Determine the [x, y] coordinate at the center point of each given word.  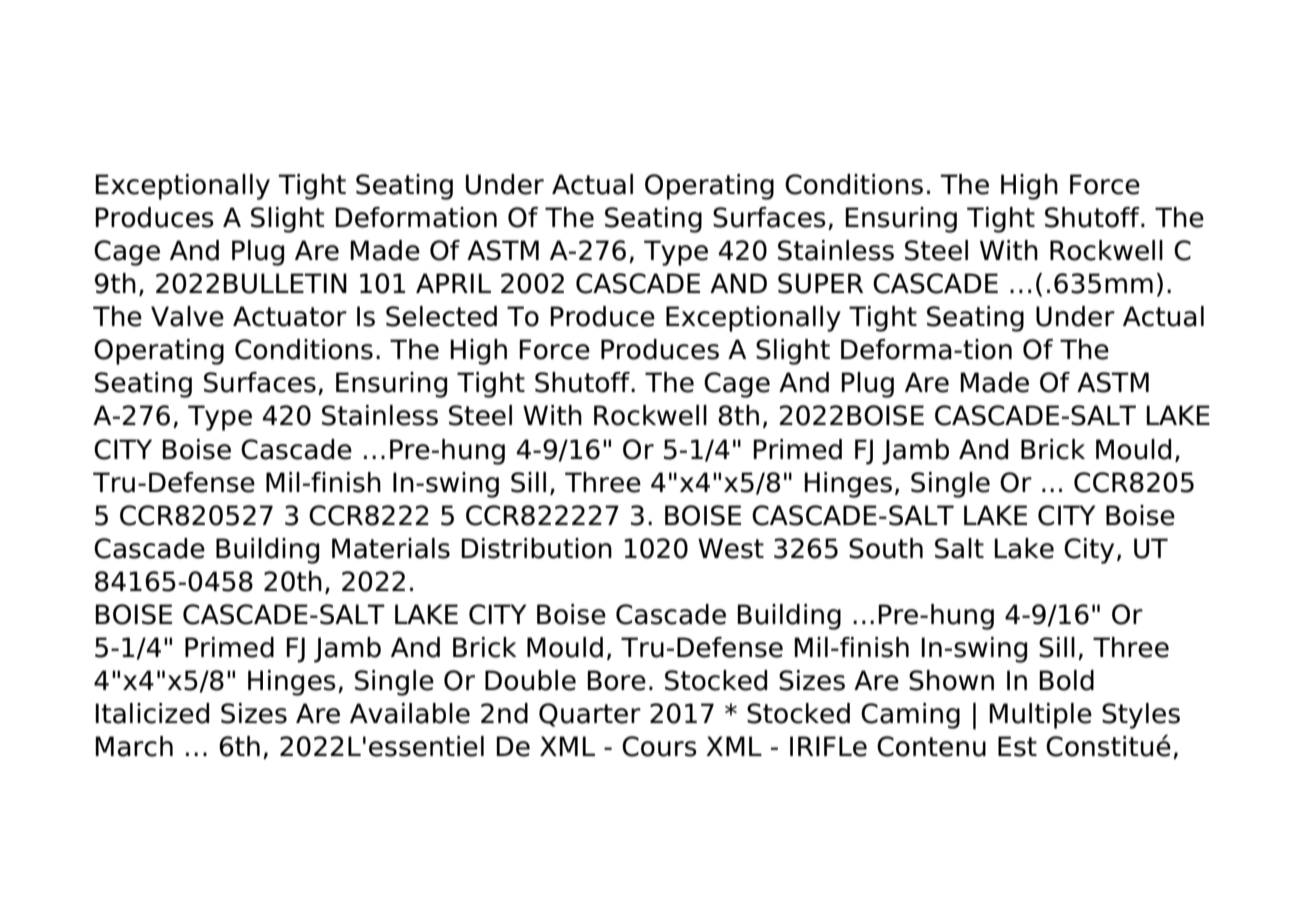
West [731, 548]
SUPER [820, 283]
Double [530, 680]
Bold [1066, 680]
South [886, 548]
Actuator [290, 316]
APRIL [453, 283]
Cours [659, 746]
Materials [391, 548]
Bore [616, 680]
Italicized [152, 713]
